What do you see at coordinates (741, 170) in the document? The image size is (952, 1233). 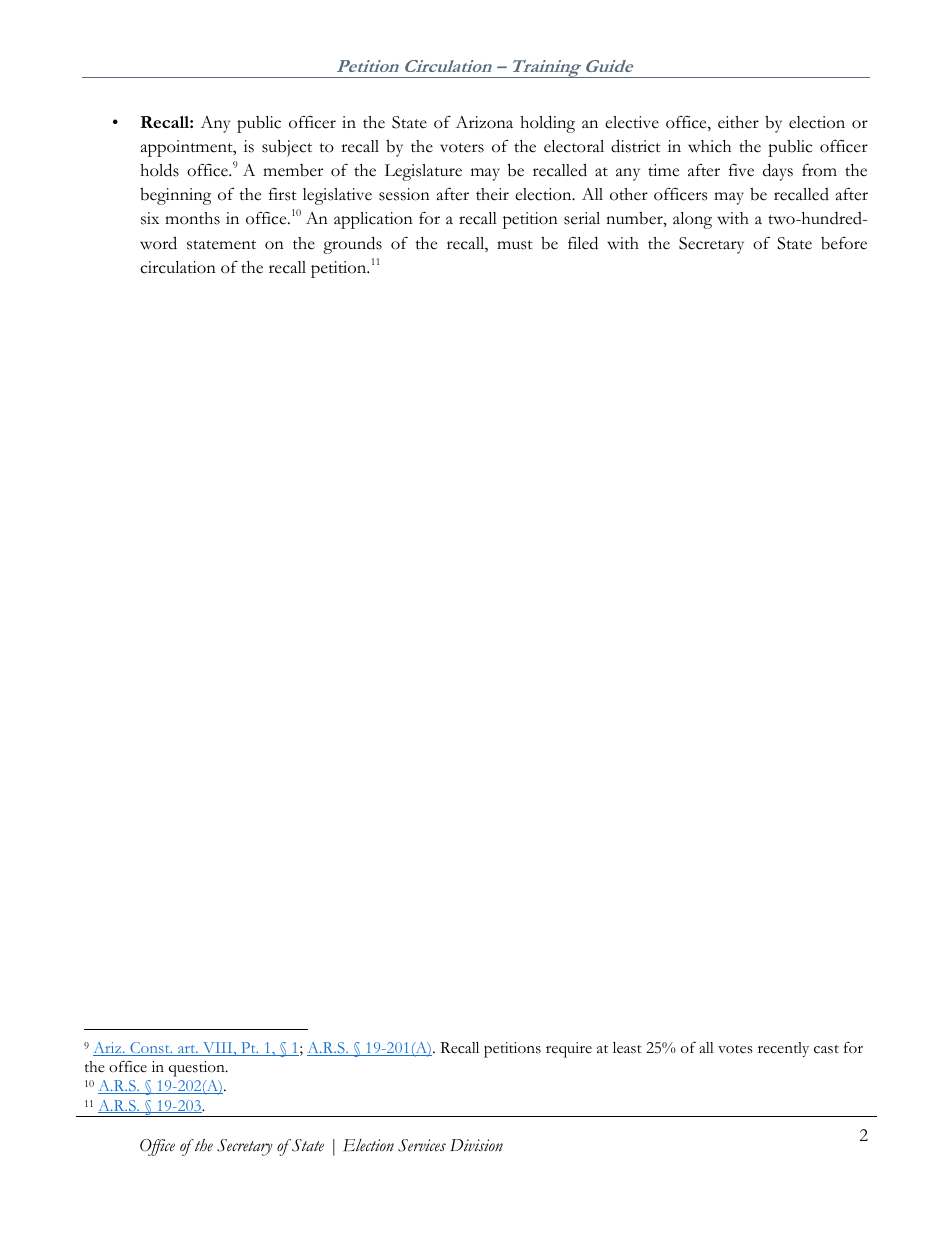 I see `five` at bounding box center [741, 170].
